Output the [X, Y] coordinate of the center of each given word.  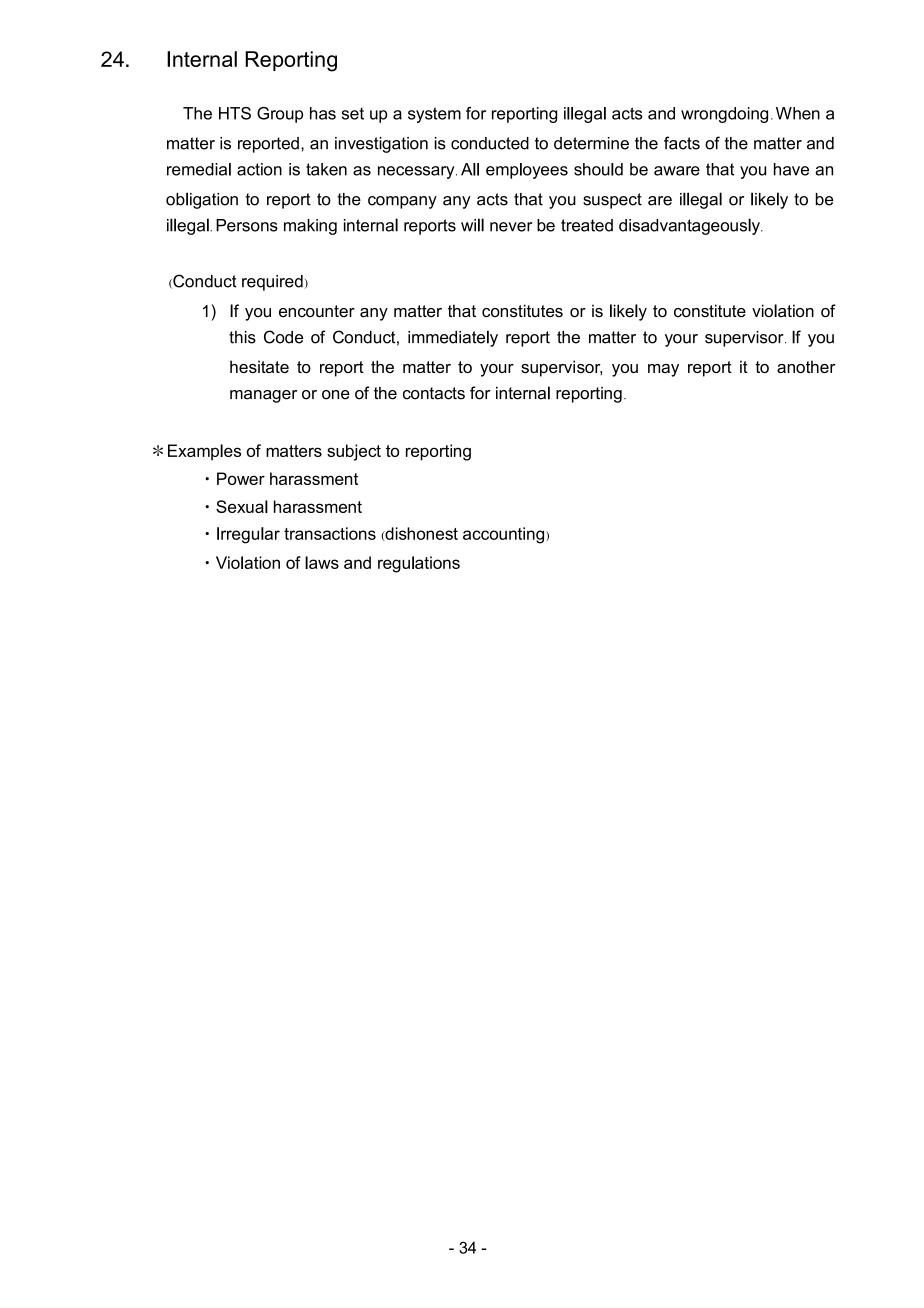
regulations [419, 564]
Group [280, 115]
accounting [505, 535]
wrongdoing [724, 115]
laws [322, 562]
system [434, 115]
